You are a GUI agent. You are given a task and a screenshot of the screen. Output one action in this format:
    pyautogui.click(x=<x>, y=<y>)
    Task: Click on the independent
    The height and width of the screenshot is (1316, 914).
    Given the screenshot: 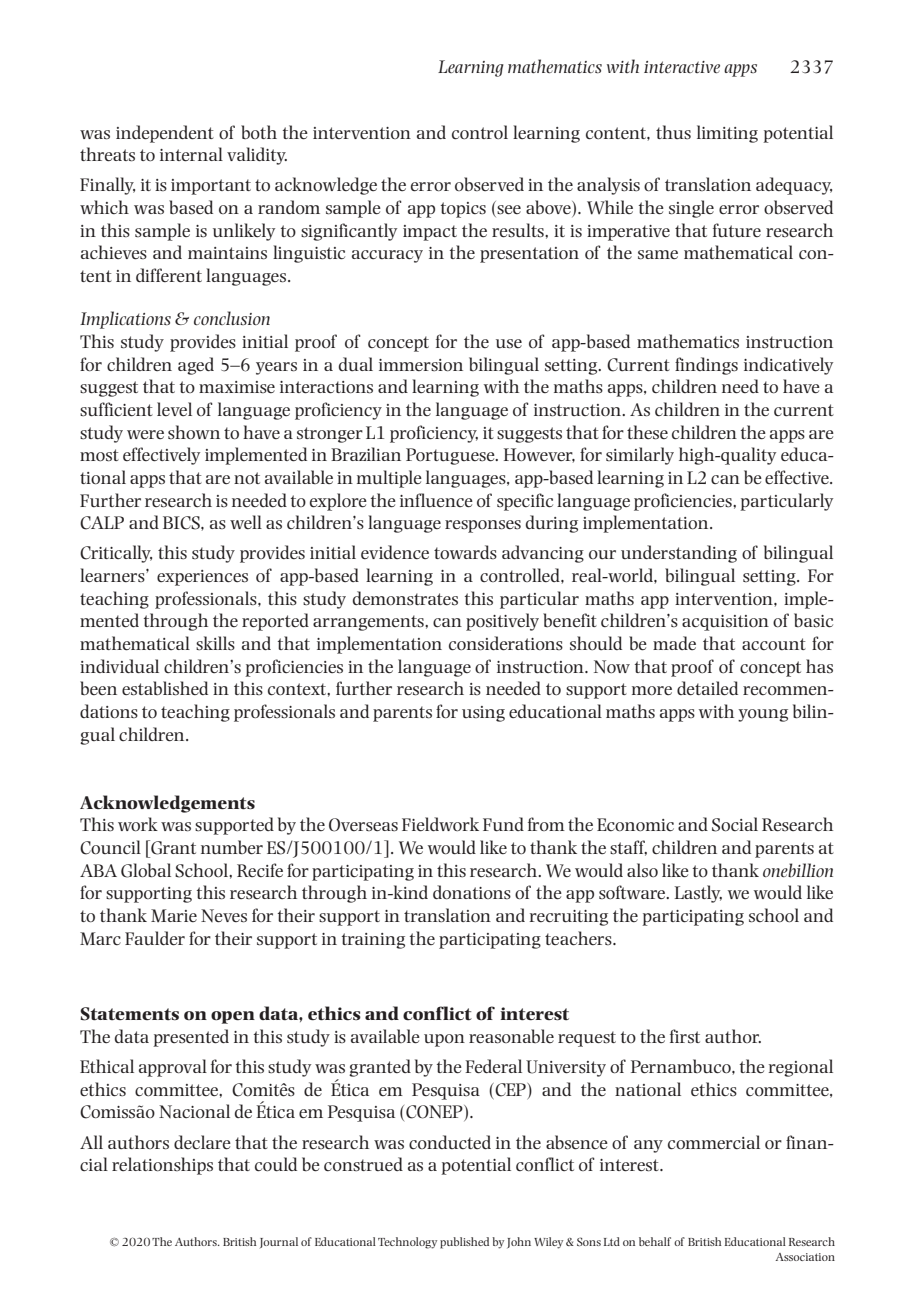 What is the action you would take?
    pyautogui.click(x=165, y=134)
